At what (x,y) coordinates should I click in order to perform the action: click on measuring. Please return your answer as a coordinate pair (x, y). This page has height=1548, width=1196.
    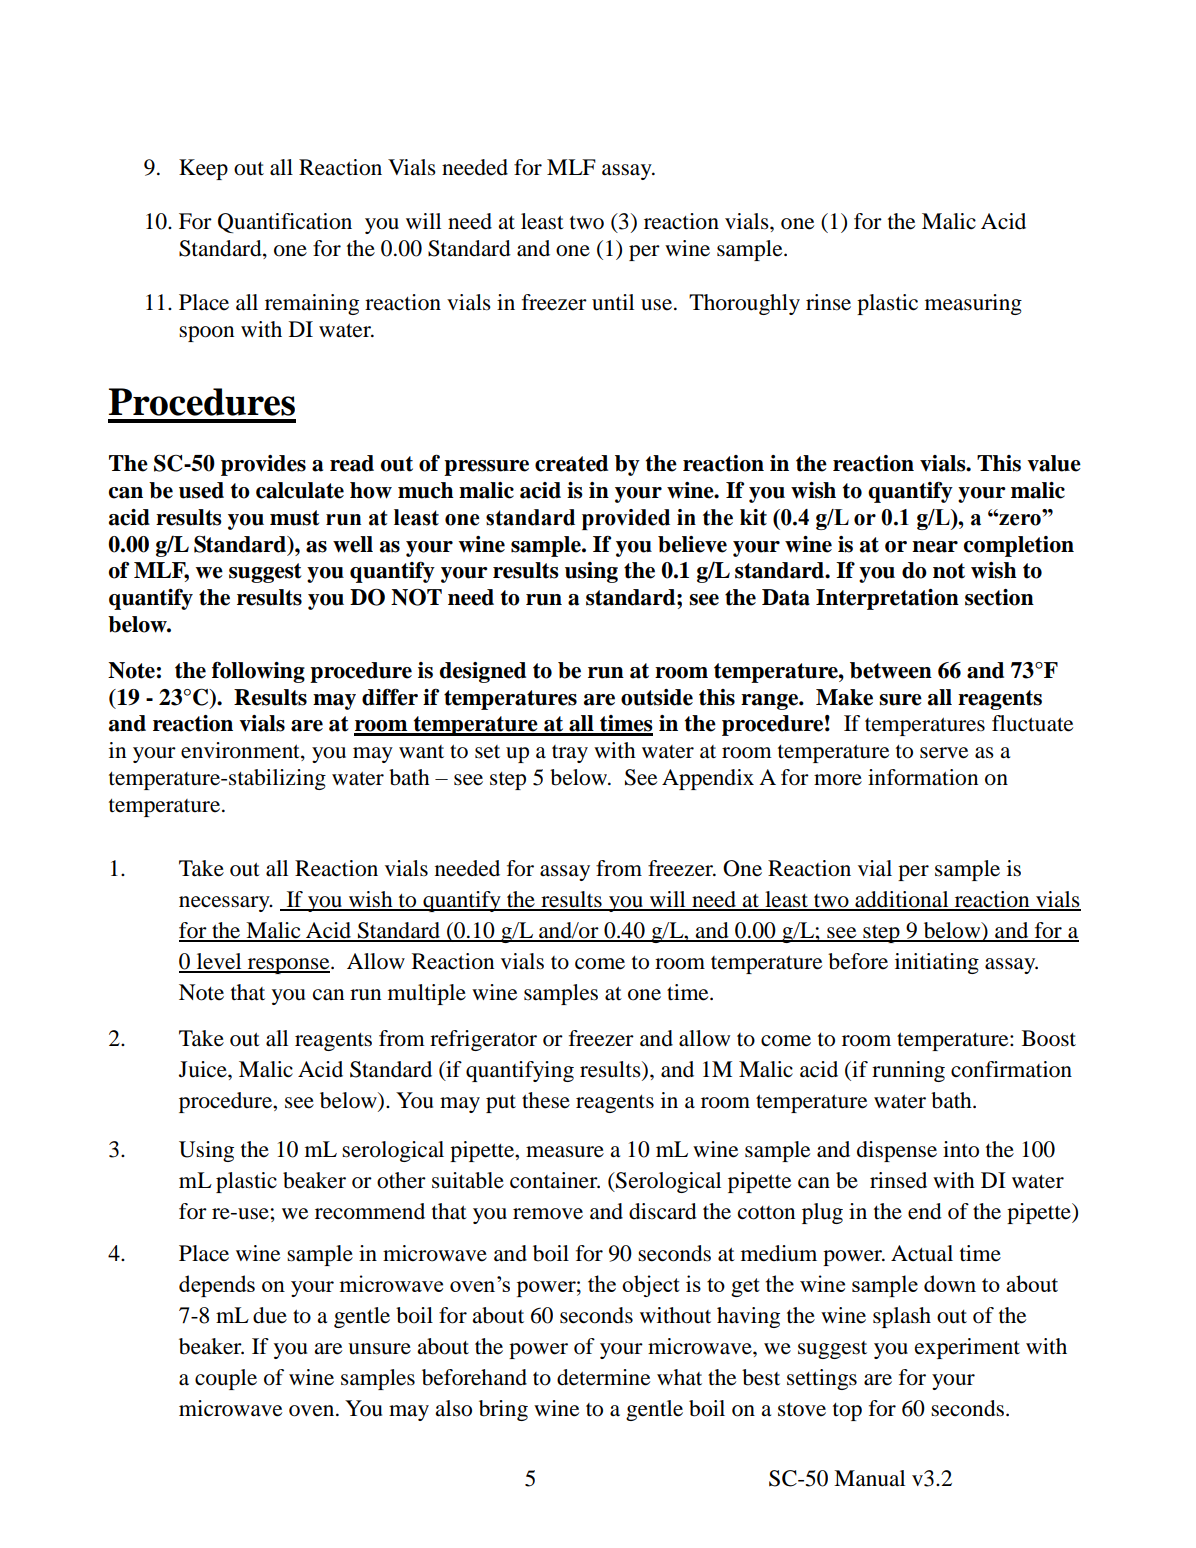
    Looking at the image, I should click on (973, 304).
